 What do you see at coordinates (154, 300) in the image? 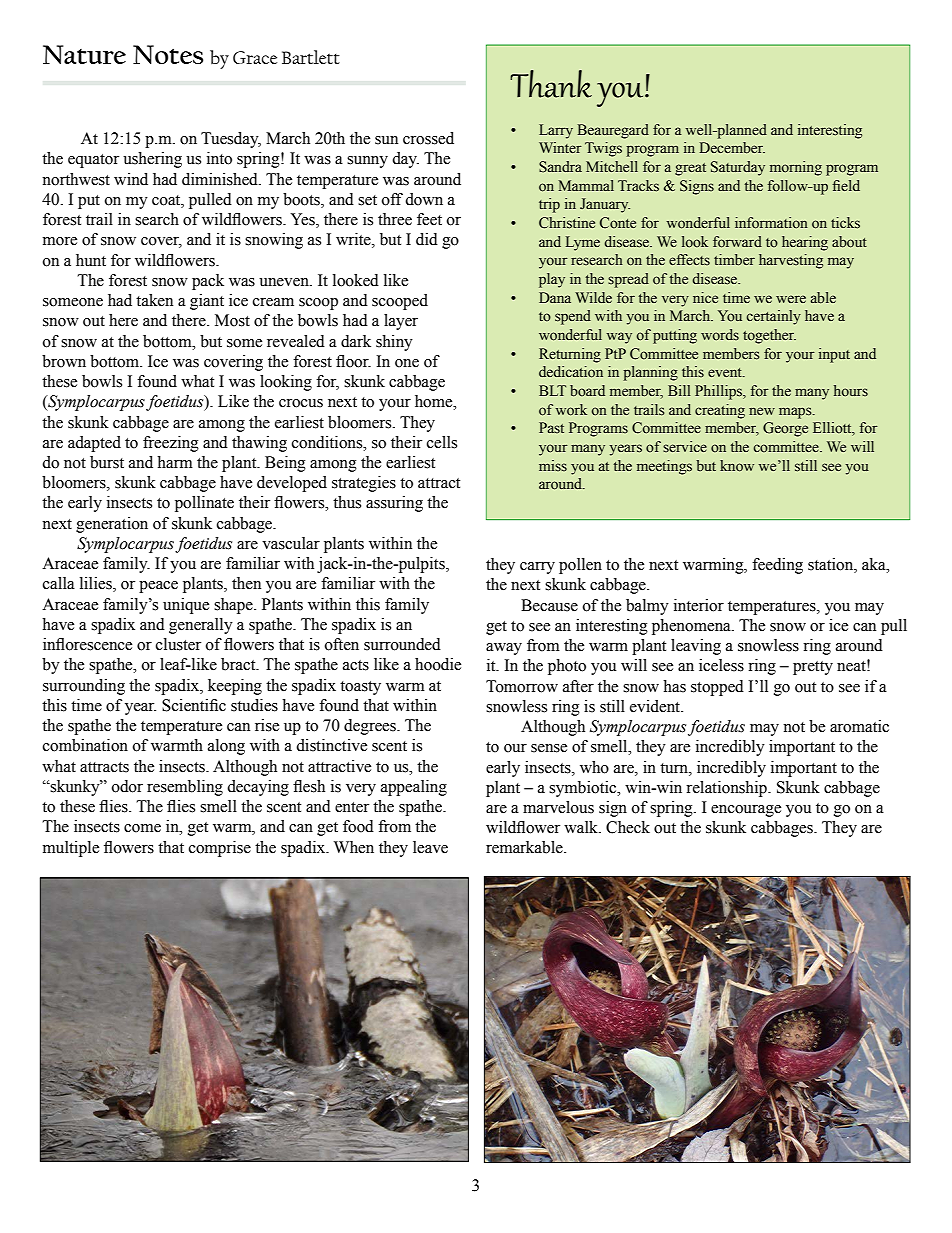
I see `taken` at bounding box center [154, 300].
